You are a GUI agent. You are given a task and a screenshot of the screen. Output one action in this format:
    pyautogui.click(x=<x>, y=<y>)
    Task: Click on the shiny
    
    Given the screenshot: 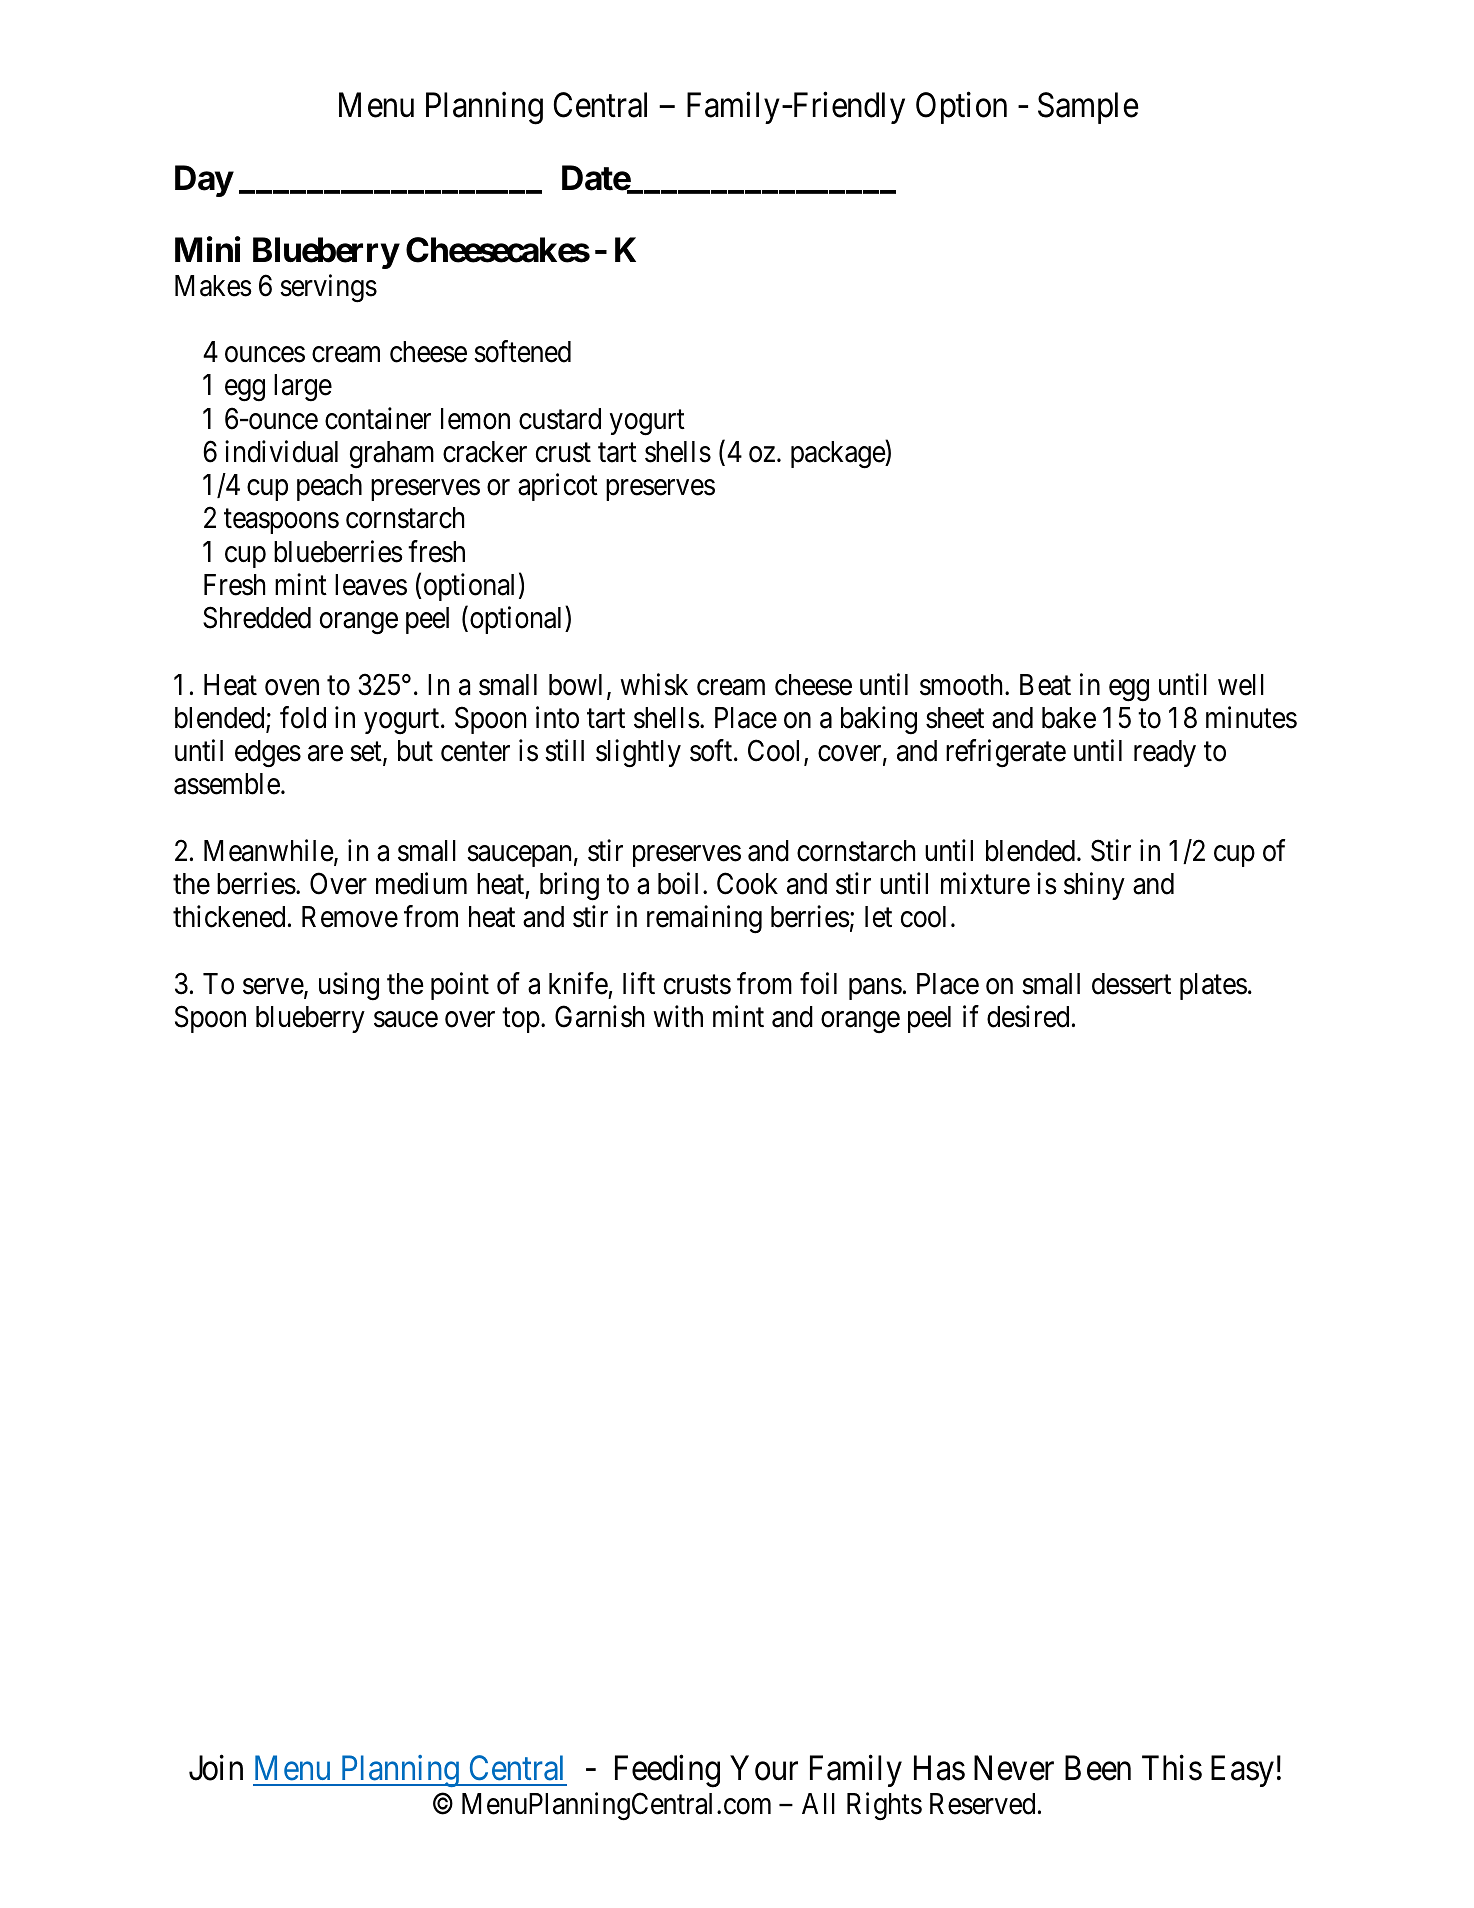 What is the action you would take?
    pyautogui.click(x=1094, y=886)
